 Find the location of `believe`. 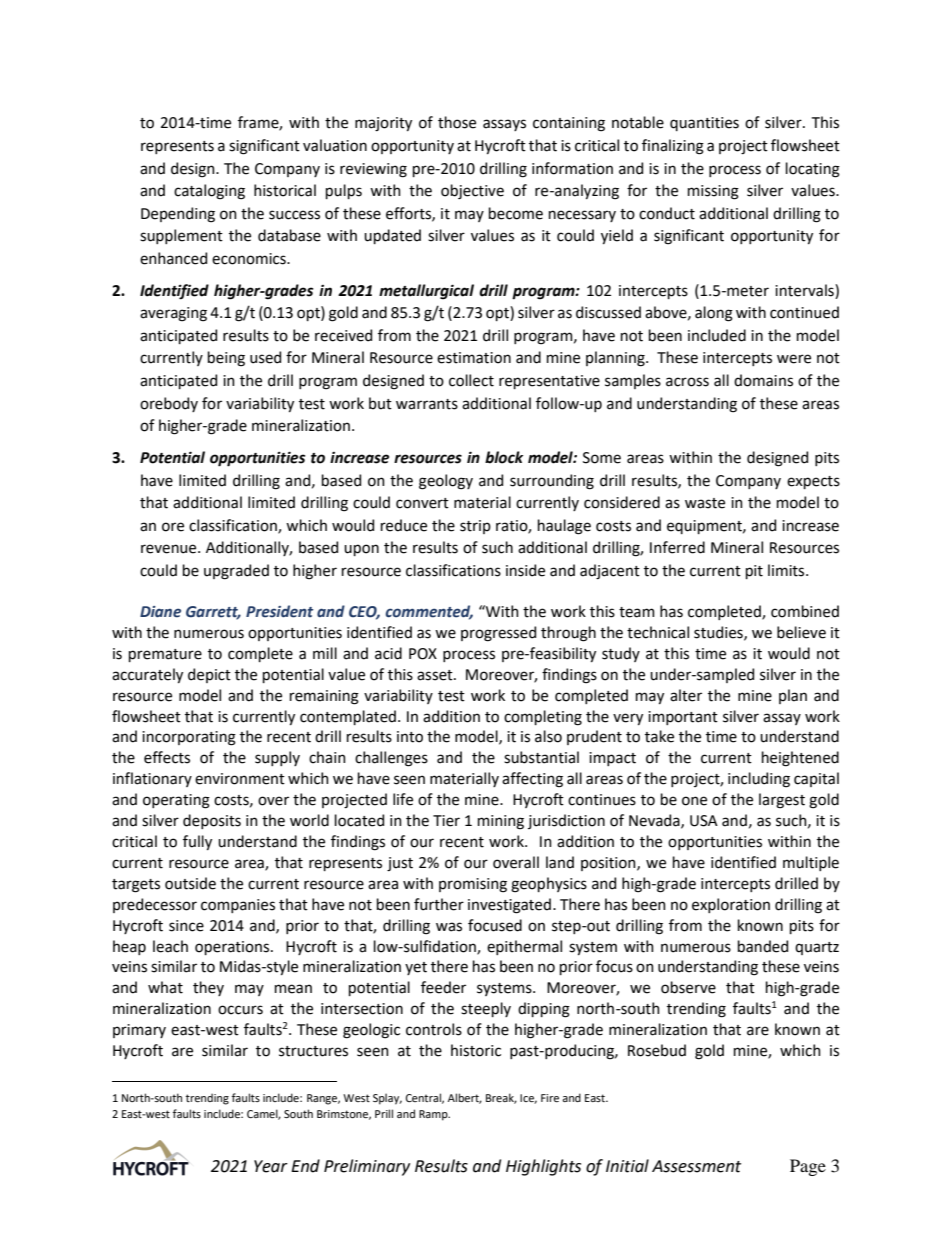

believe is located at coordinates (801, 632).
